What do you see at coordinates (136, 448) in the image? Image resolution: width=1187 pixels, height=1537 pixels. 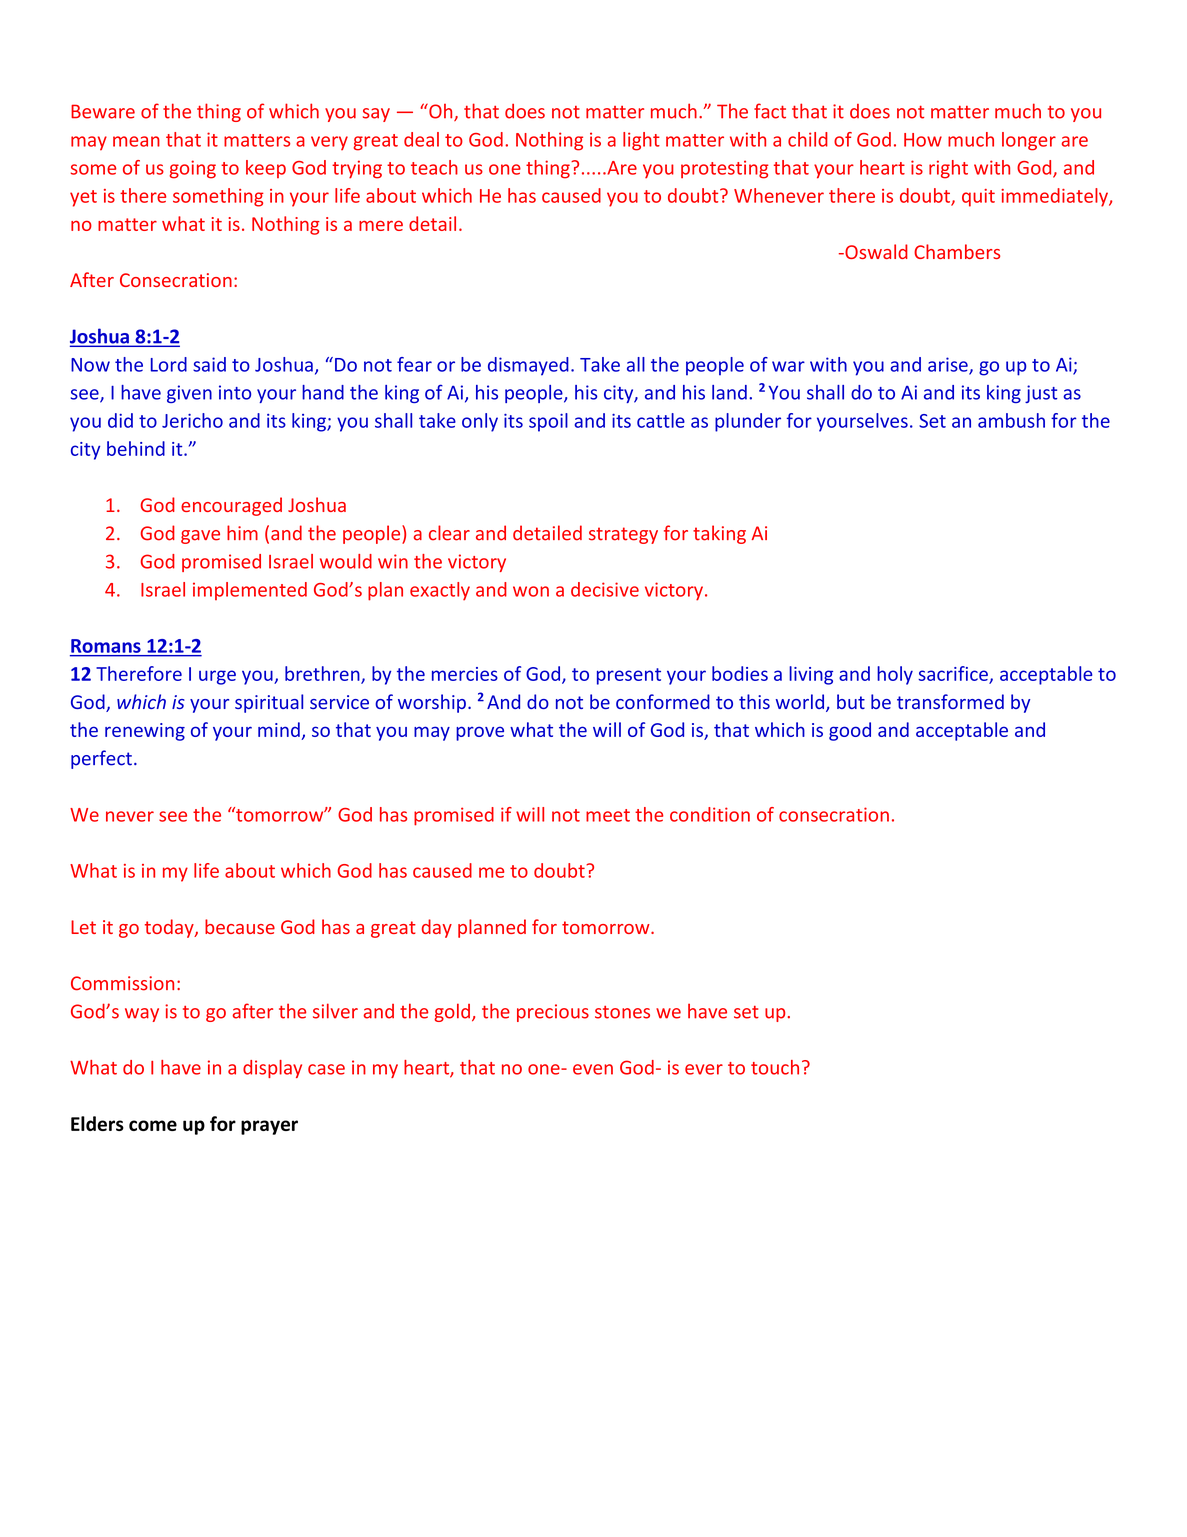 I see `behind` at bounding box center [136, 448].
